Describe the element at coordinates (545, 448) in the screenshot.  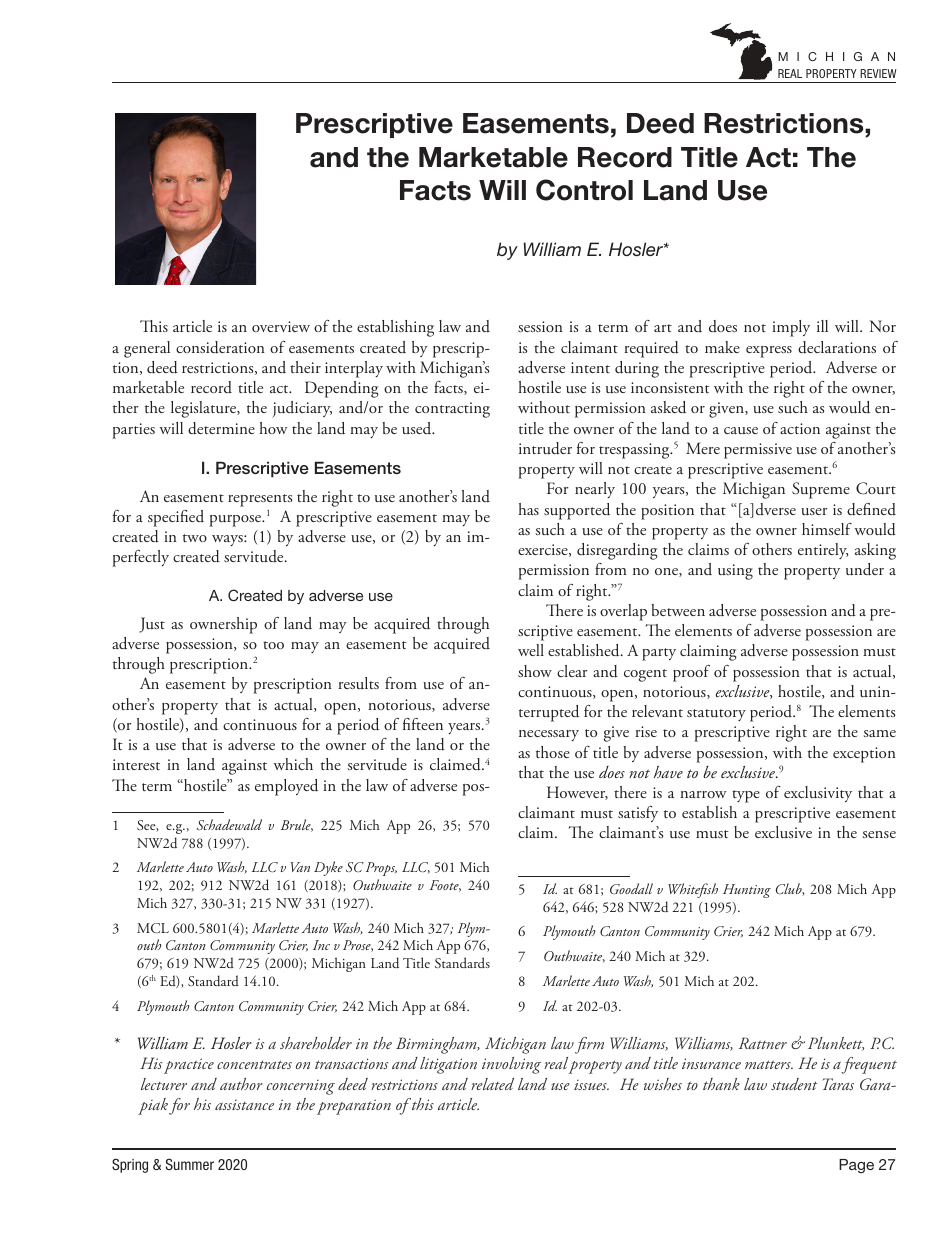
I see `intruder` at that location.
